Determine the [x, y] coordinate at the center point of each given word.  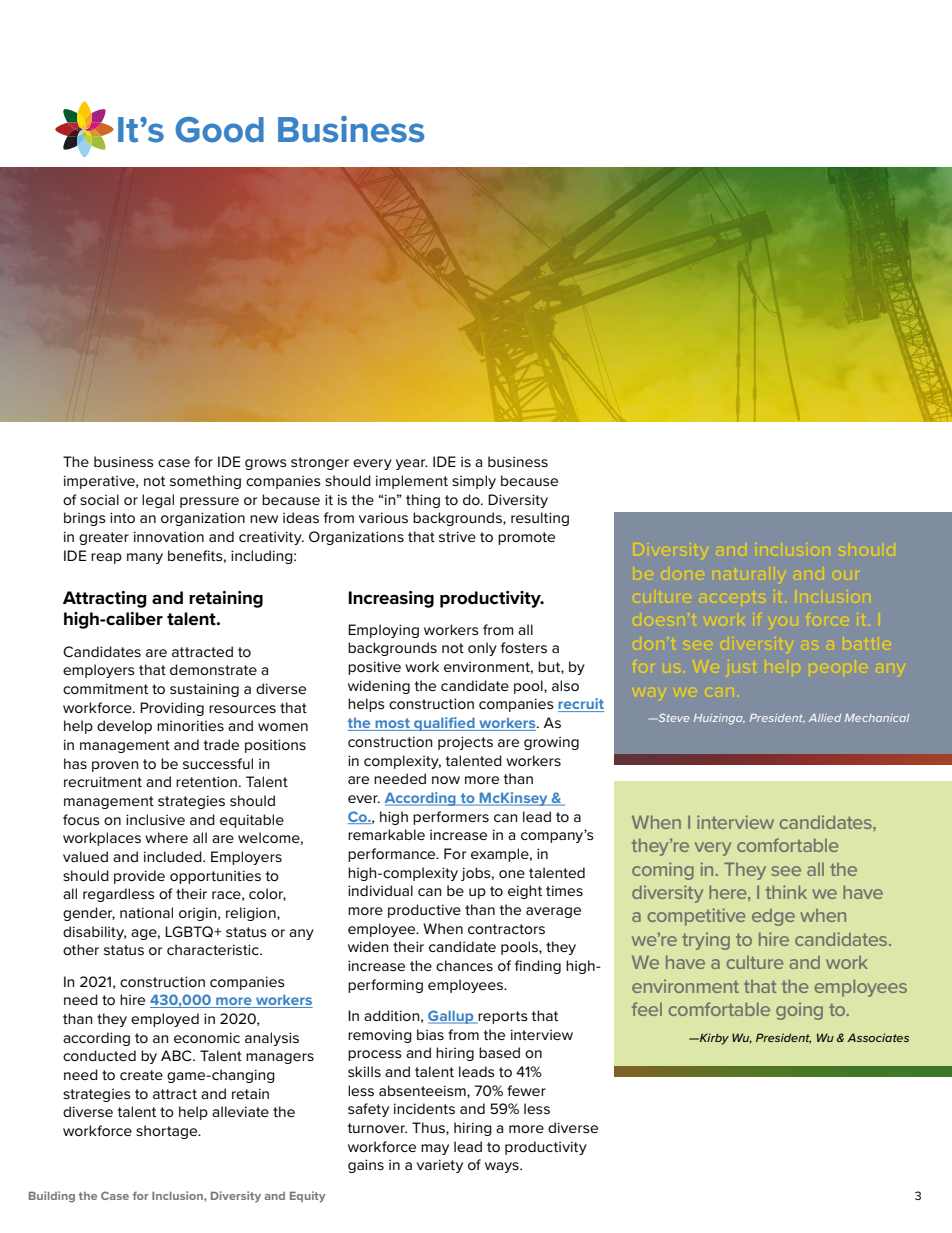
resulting [540, 519]
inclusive [155, 819]
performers [451, 818]
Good [219, 130]
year [412, 464]
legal [158, 501]
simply [474, 482]
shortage [168, 1132]
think [786, 892]
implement [412, 482]
